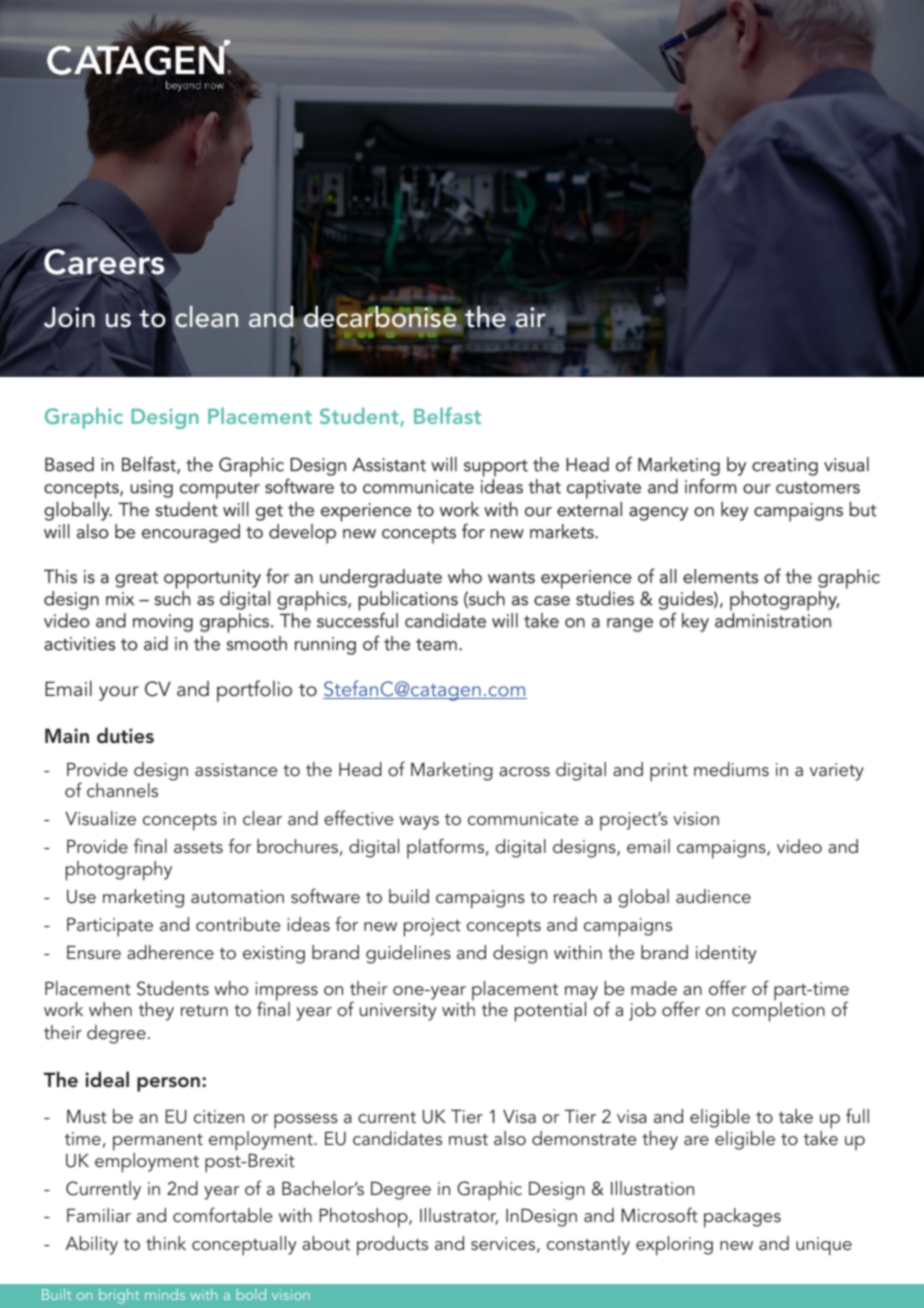 The image size is (924, 1308). What do you see at coordinates (731, 769) in the page?
I see `mediums` at bounding box center [731, 769].
